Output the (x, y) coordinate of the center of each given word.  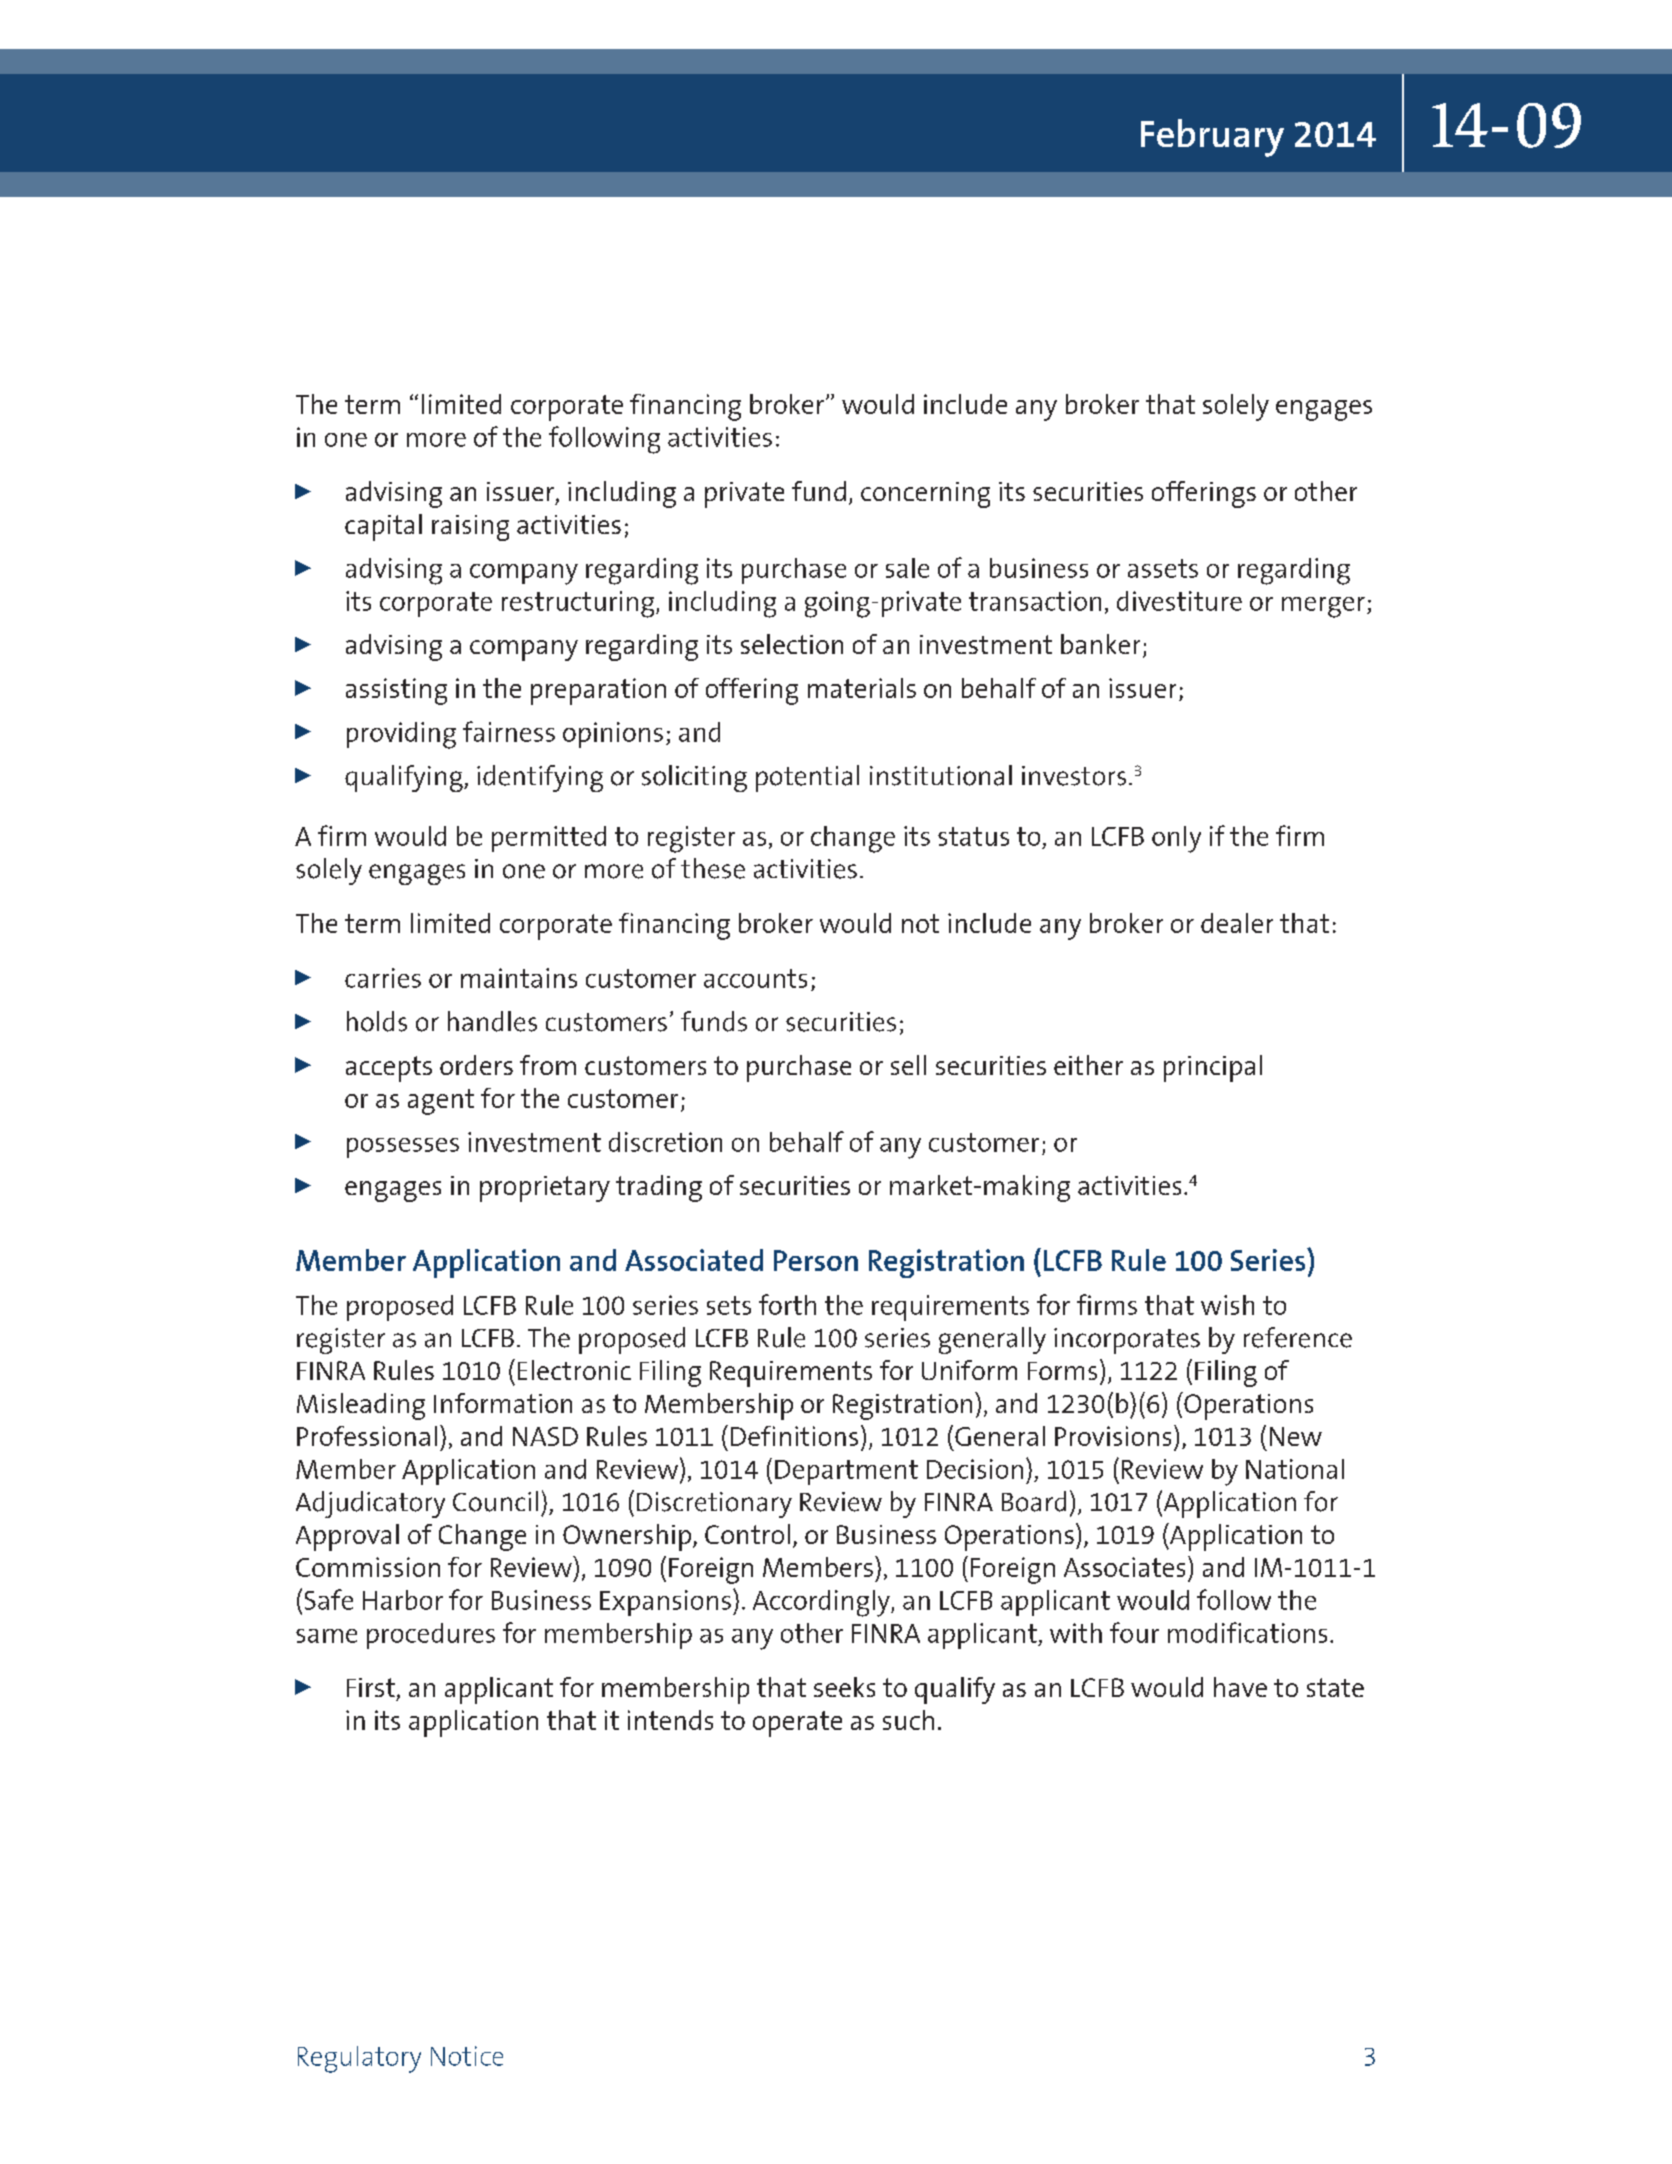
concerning (925, 495)
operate (797, 1724)
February (1212, 138)
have (1240, 1687)
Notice (467, 2056)
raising (470, 528)
